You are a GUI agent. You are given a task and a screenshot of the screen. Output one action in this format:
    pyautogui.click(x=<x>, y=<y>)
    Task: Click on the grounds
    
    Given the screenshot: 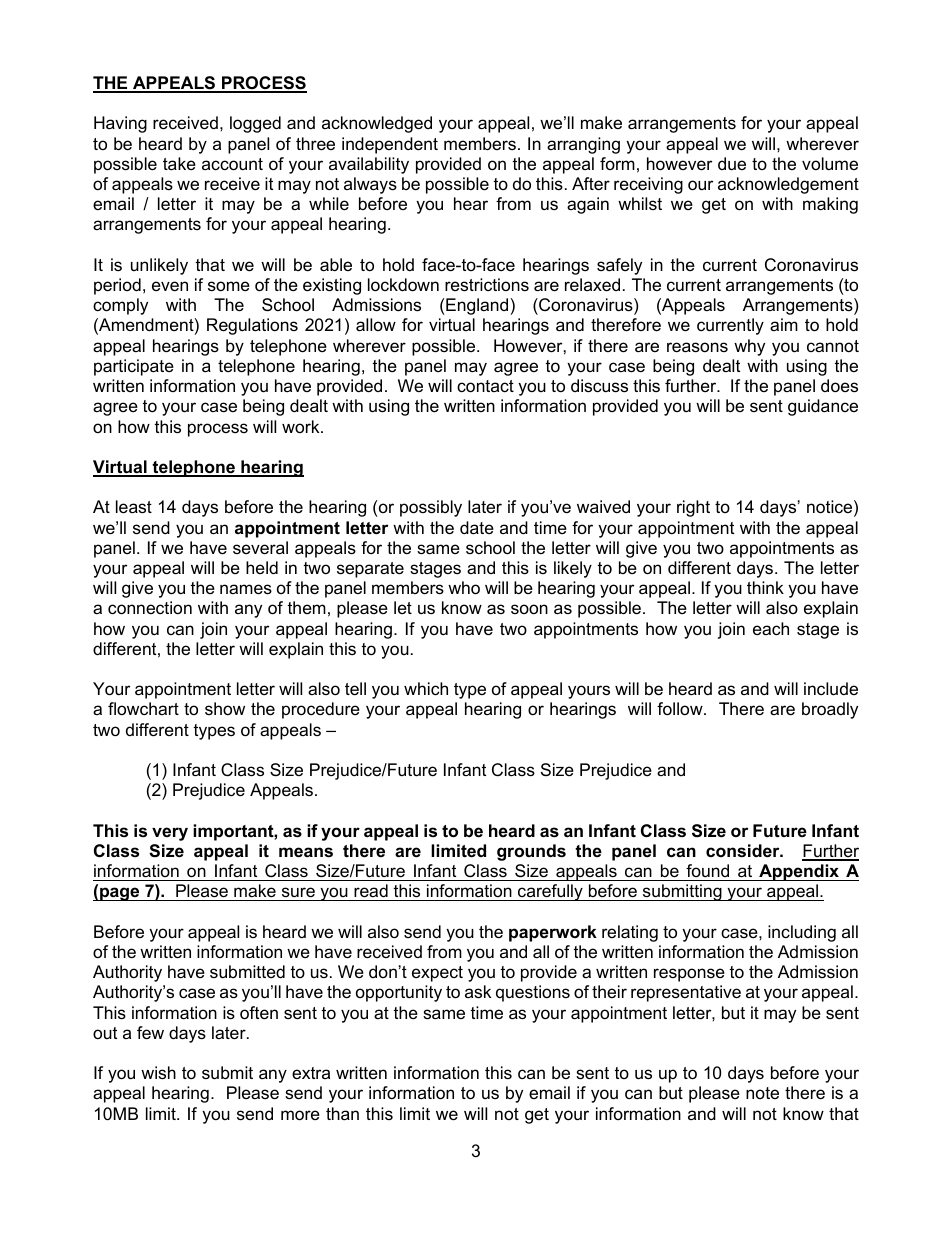 What is the action you would take?
    pyautogui.click(x=531, y=852)
